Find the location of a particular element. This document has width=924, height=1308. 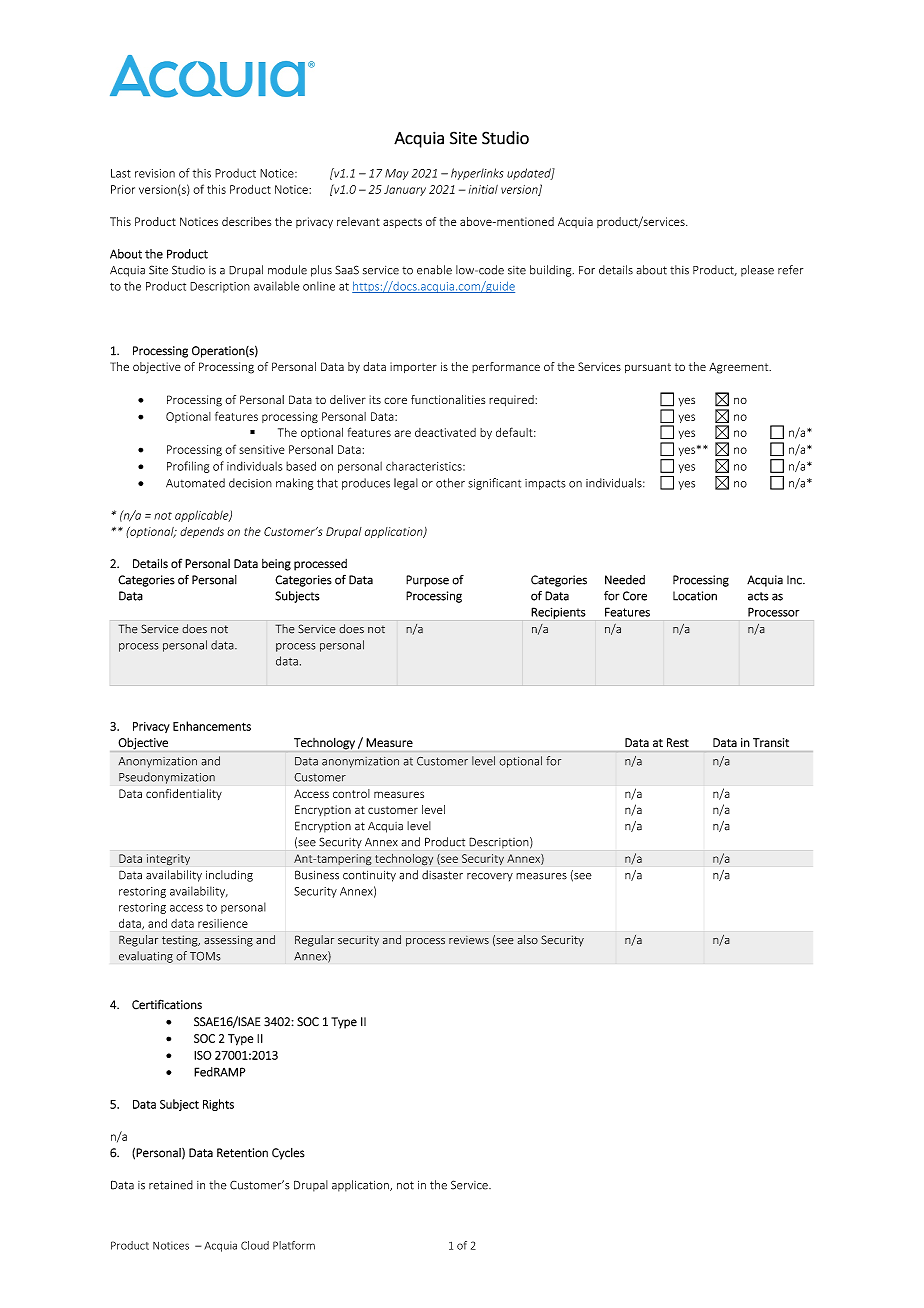

please is located at coordinates (757, 271).
